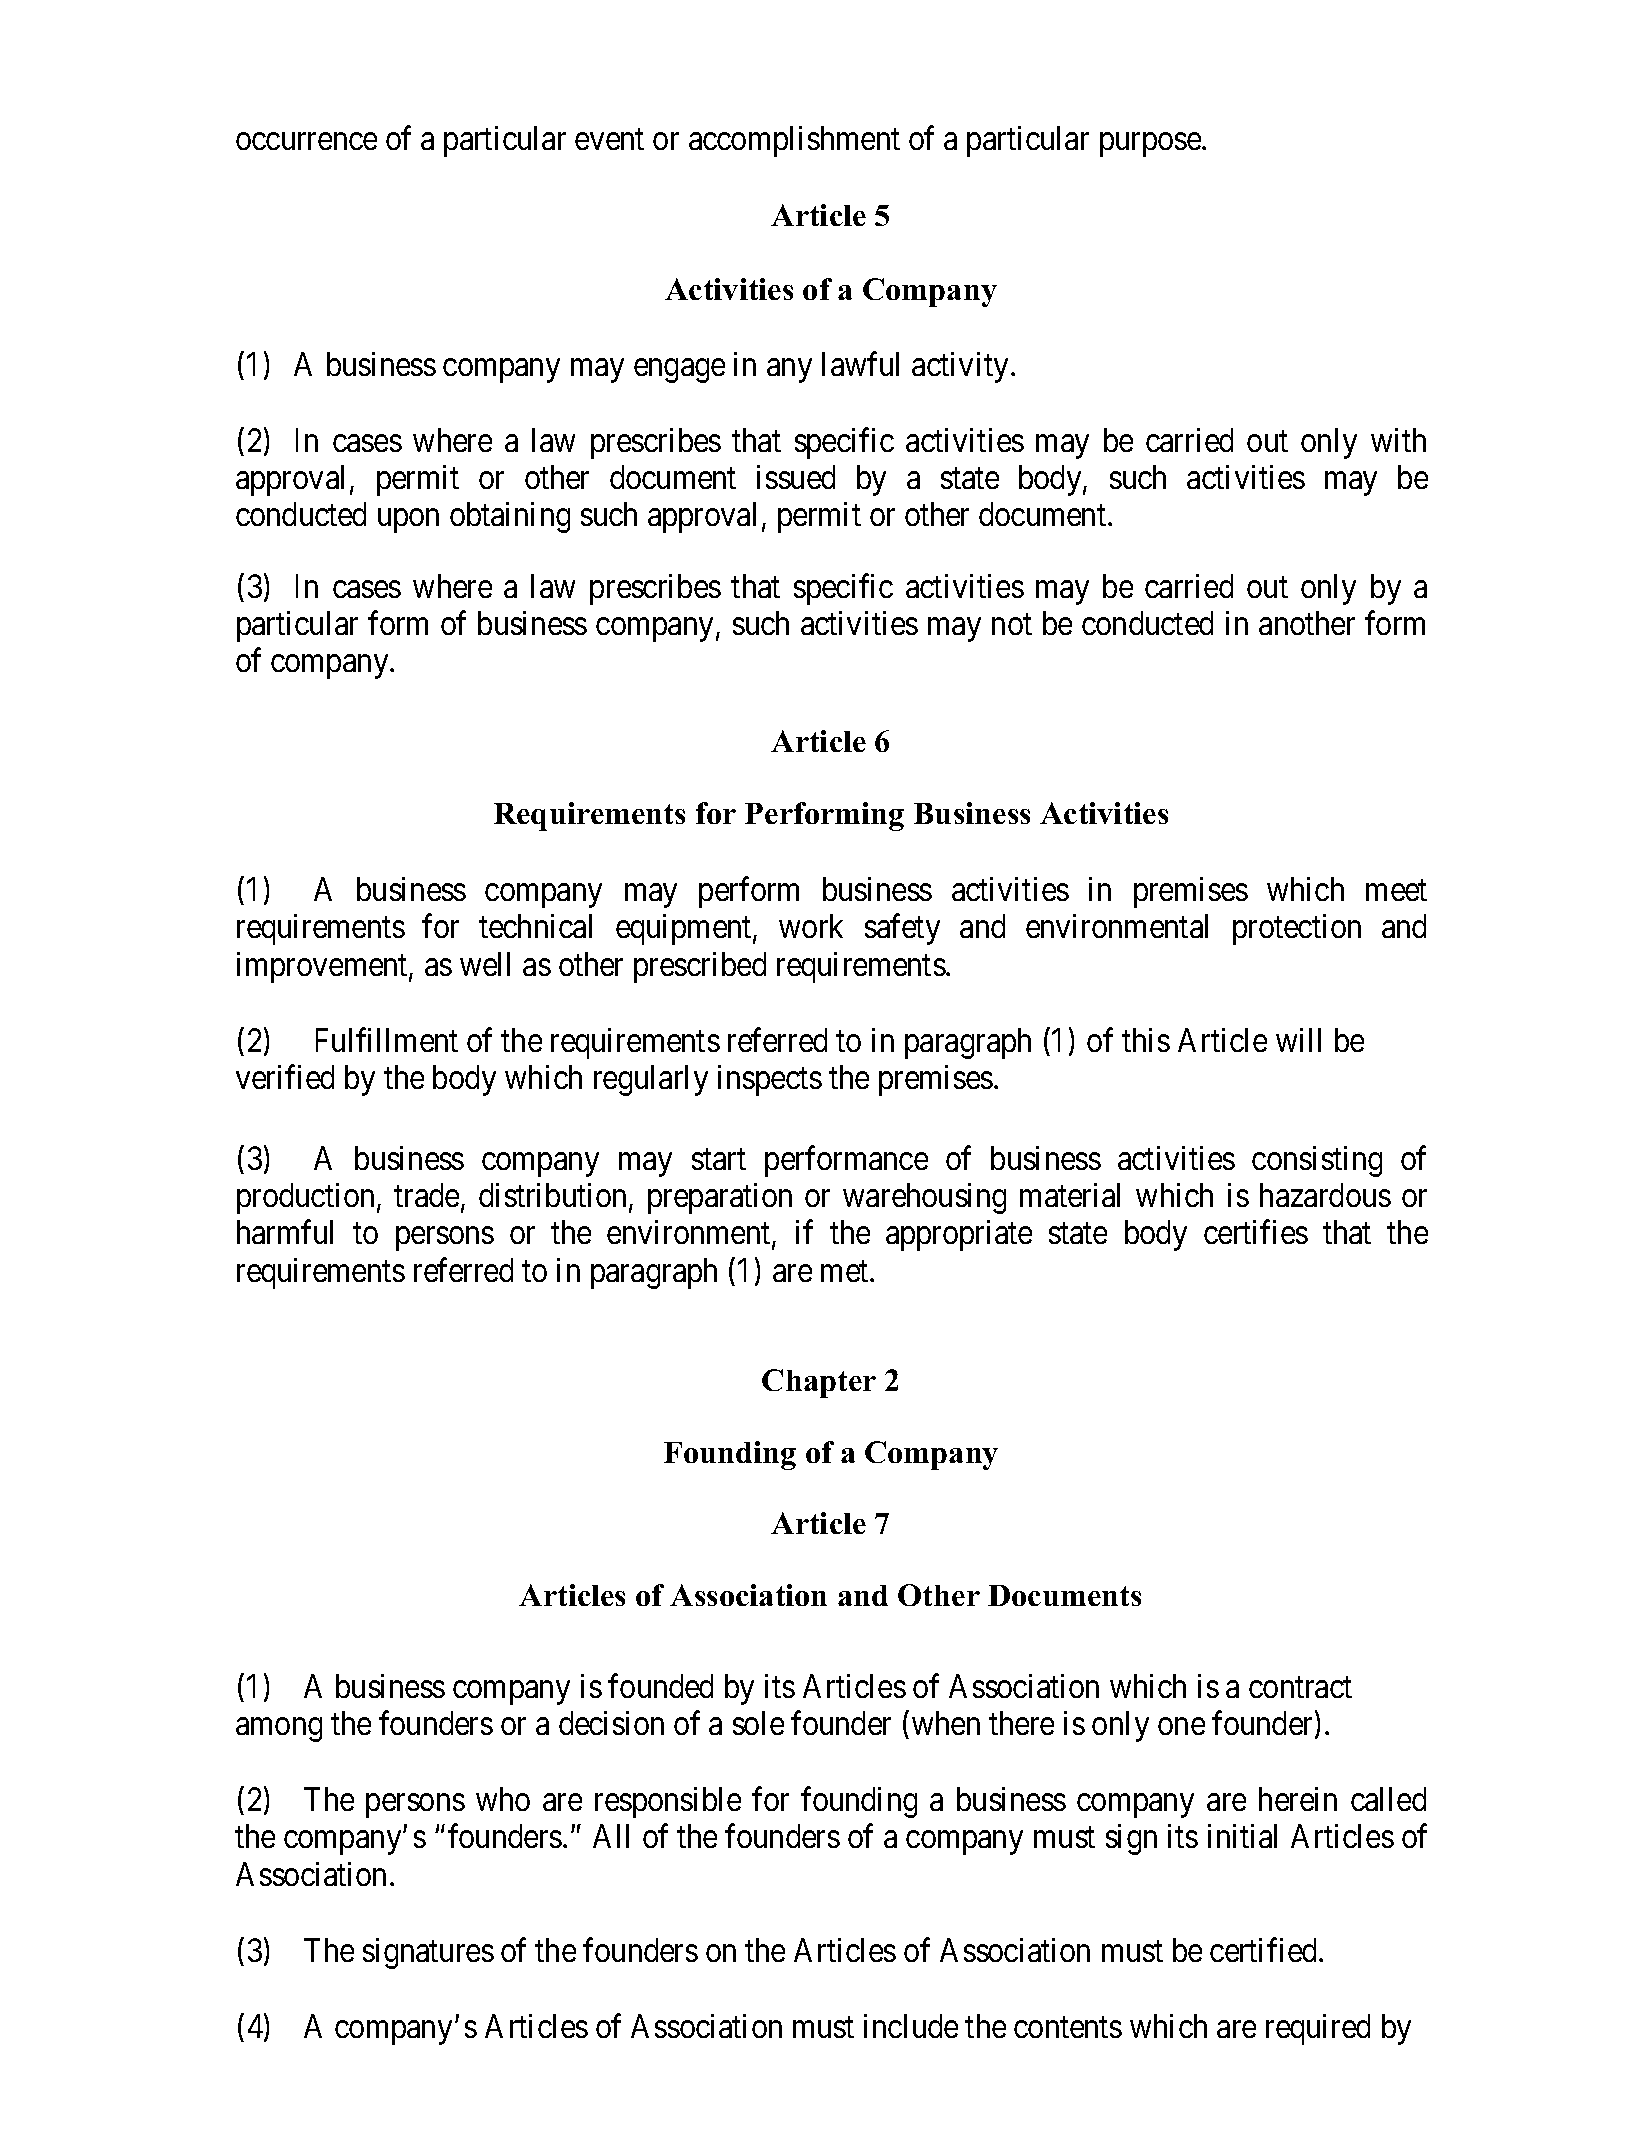  I want to click on Chapter, so click(819, 1383).
